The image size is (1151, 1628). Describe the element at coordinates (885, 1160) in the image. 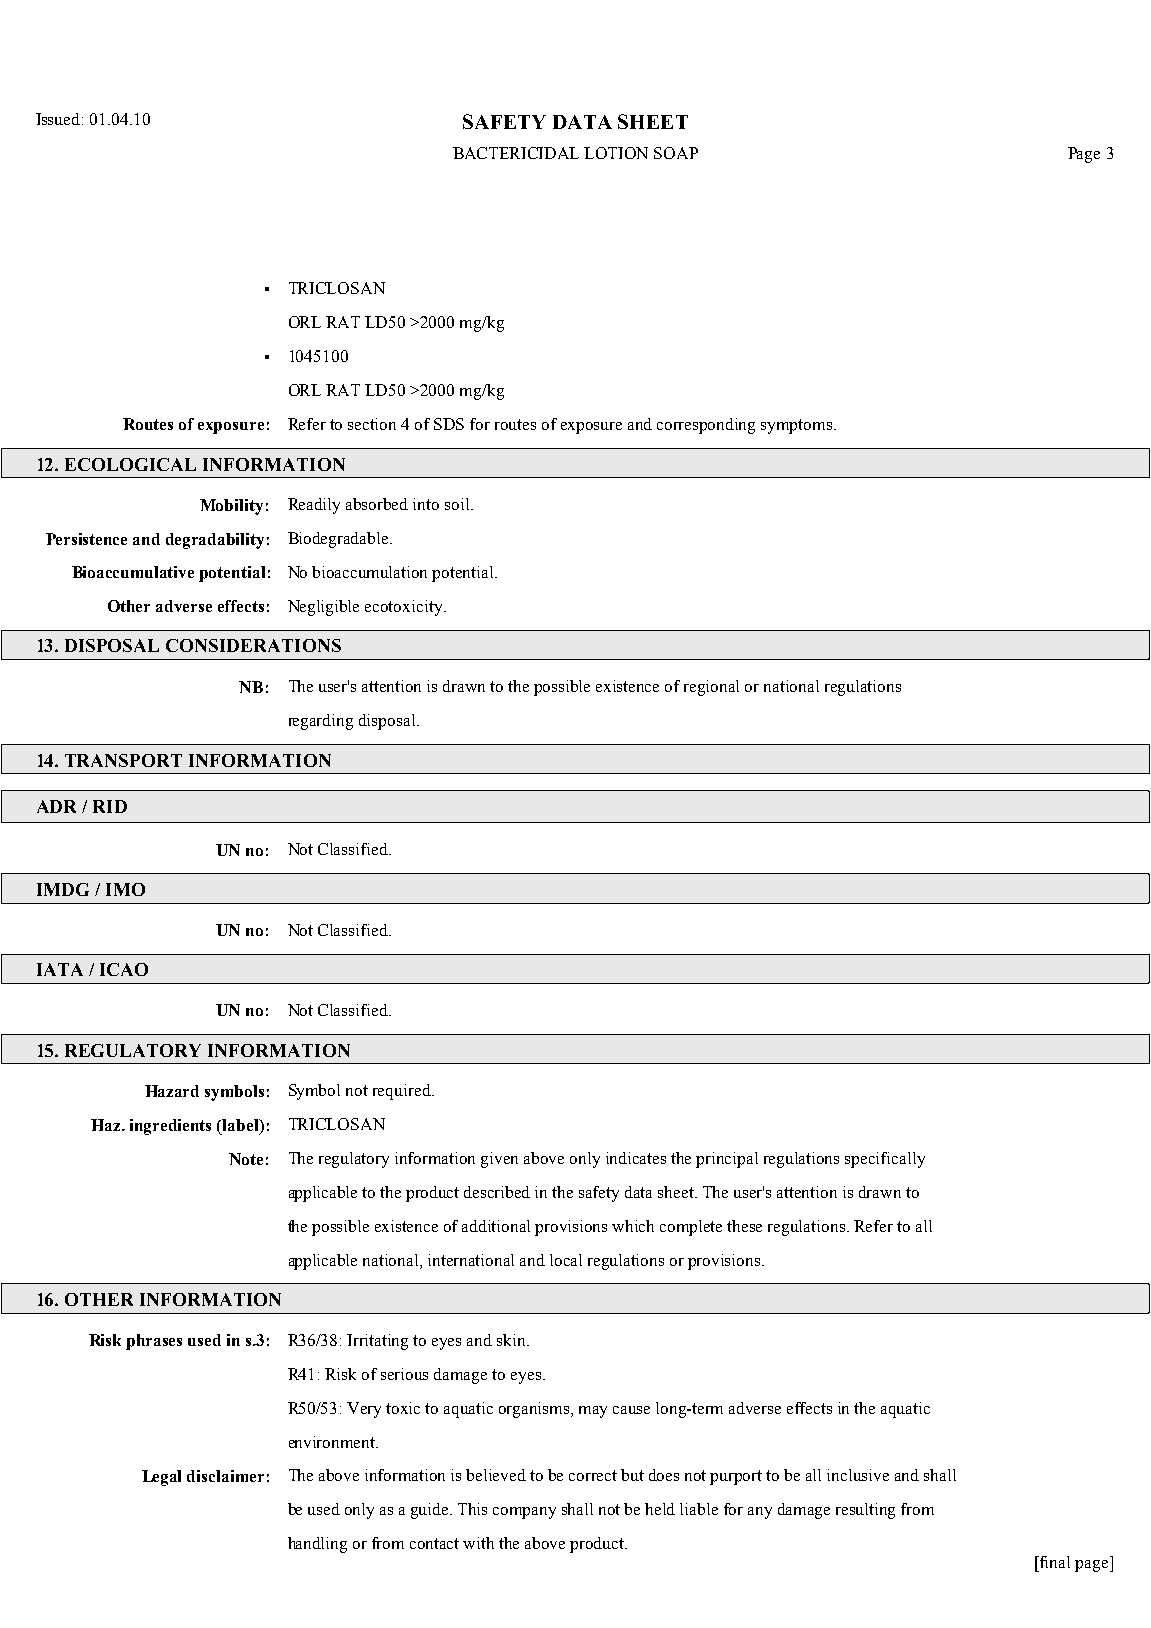

I see `specifically` at that location.
